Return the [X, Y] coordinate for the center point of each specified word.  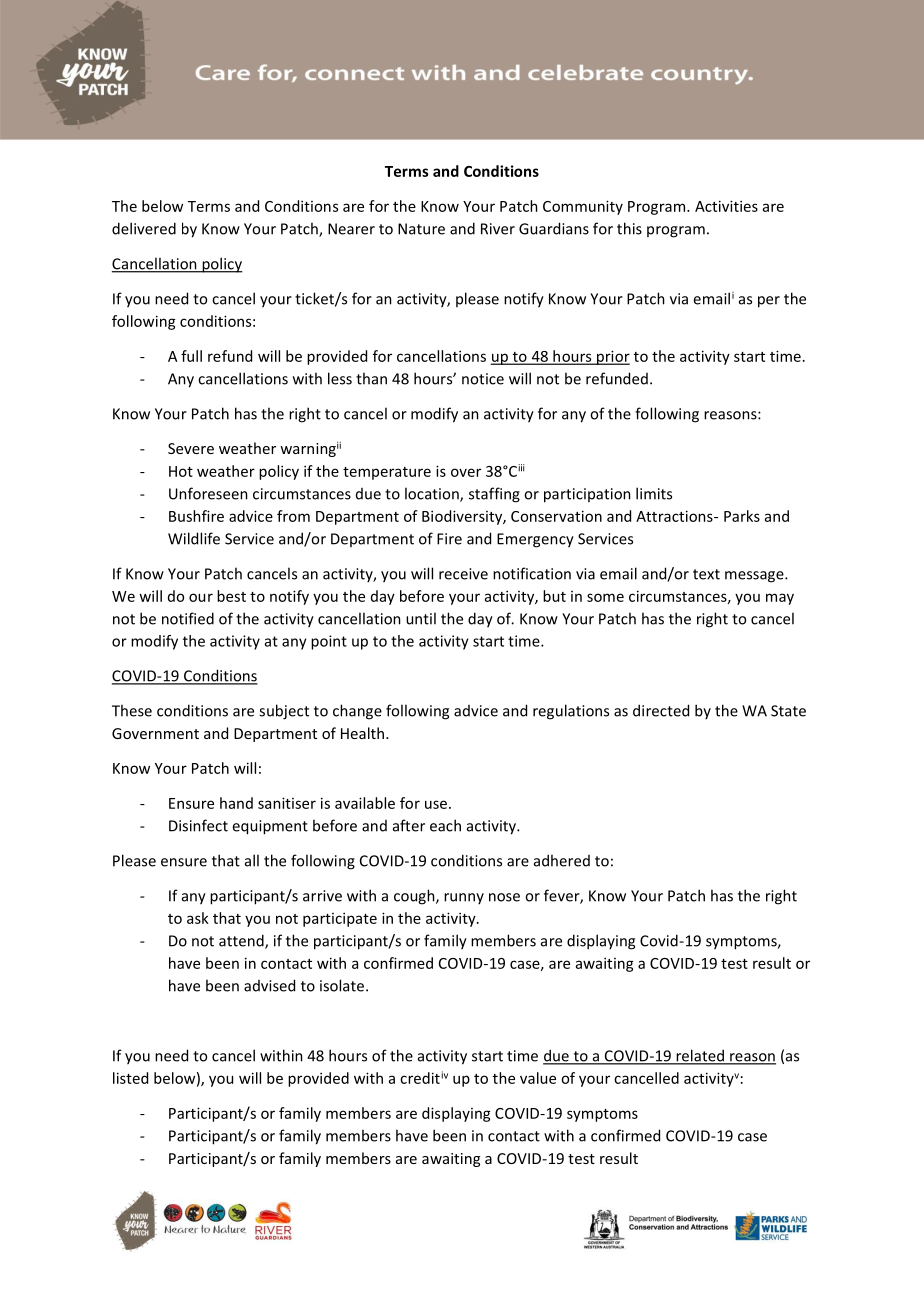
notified [188, 618]
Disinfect [198, 825]
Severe [191, 448]
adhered [562, 860]
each [445, 825]
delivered [144, 228]
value [538, 1078]
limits [654, 493]
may [780, 599]
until [421, 618]
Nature [421, 229]
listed [130, 1078]
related [700, 1056]
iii [521, 468]
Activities [726, 206]
